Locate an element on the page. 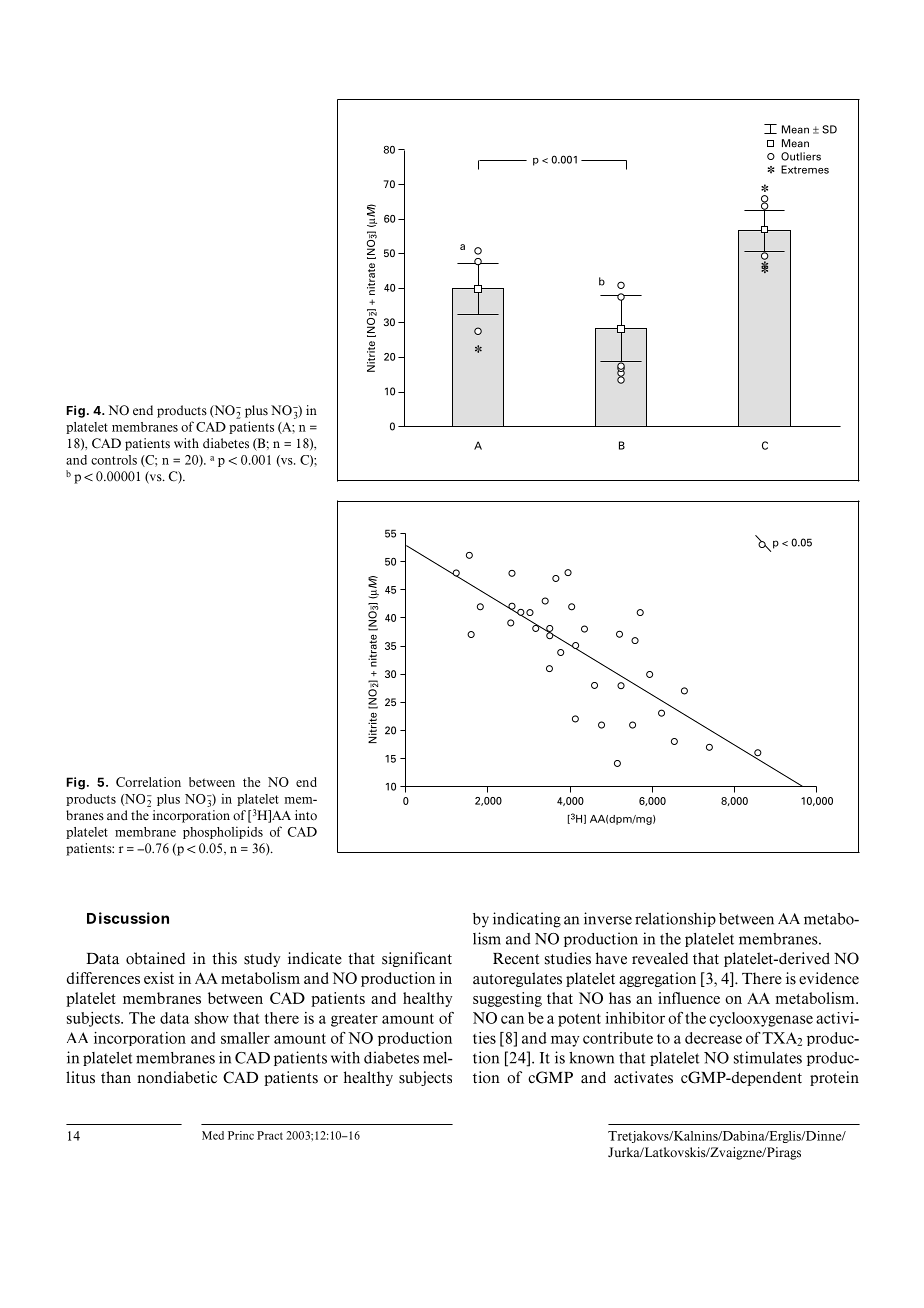  inverse is located at coordinates (608, 918).
